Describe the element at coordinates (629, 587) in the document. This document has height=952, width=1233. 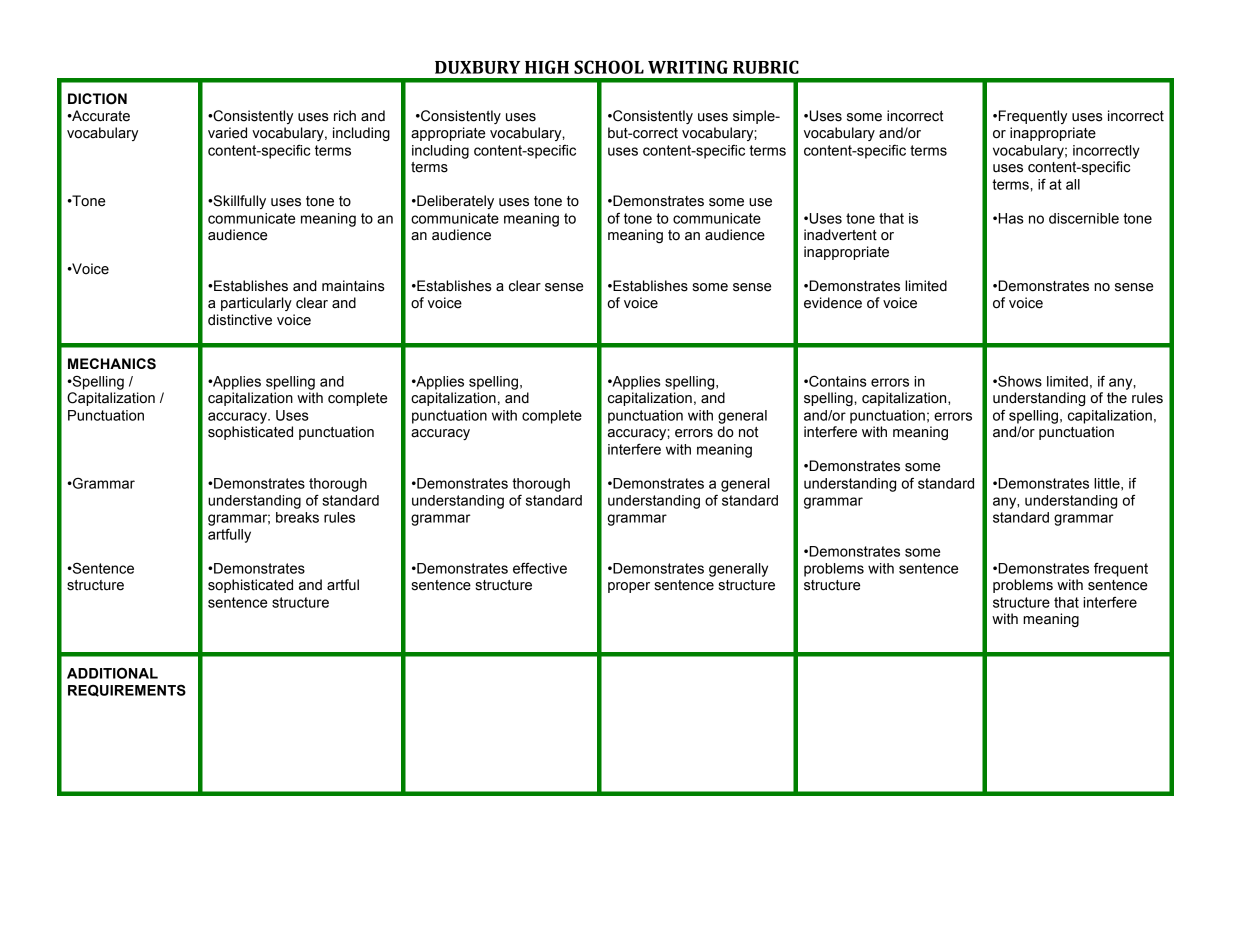
I see `proper` at that location.
